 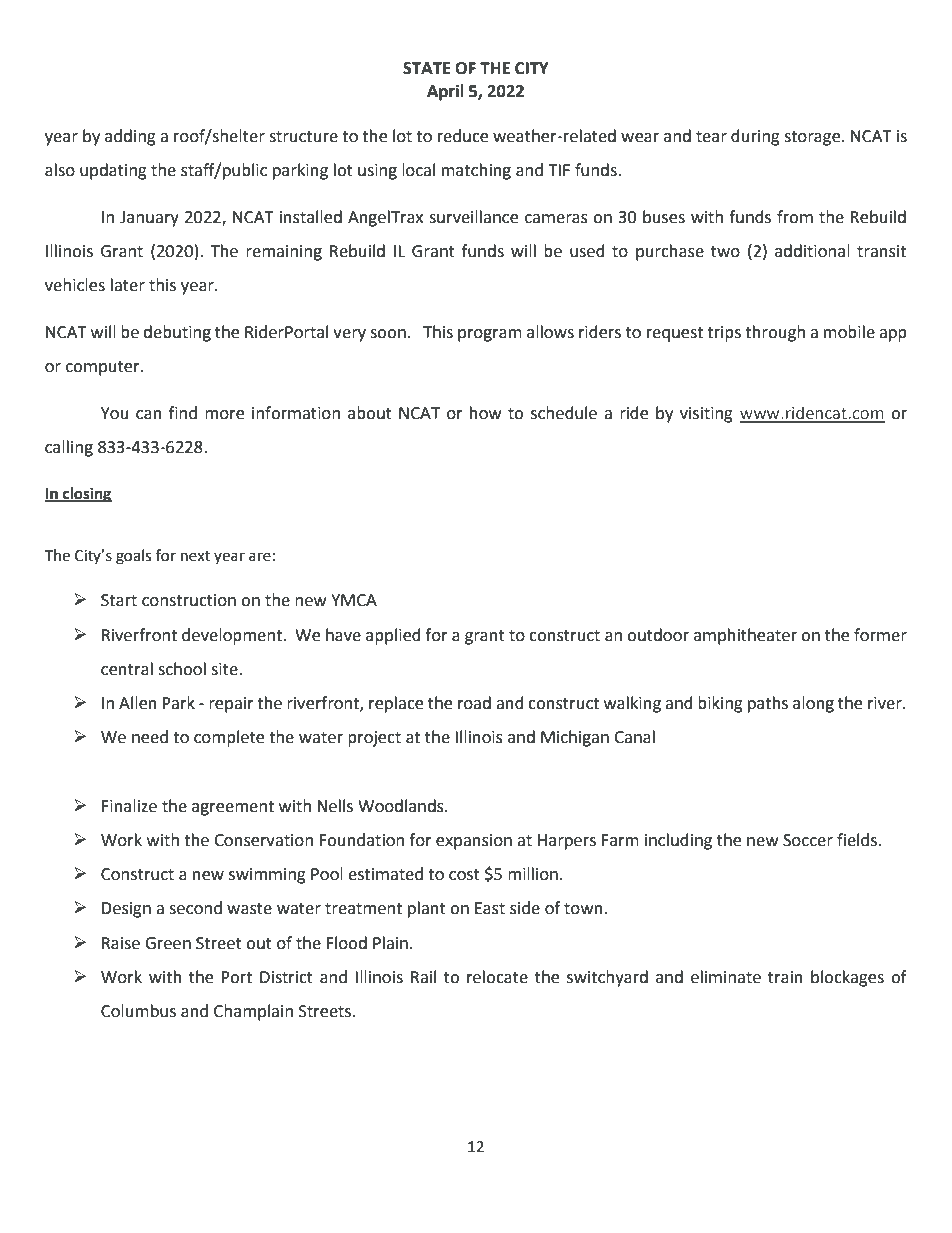 I want to click on April, so click(x=445, y=92).
